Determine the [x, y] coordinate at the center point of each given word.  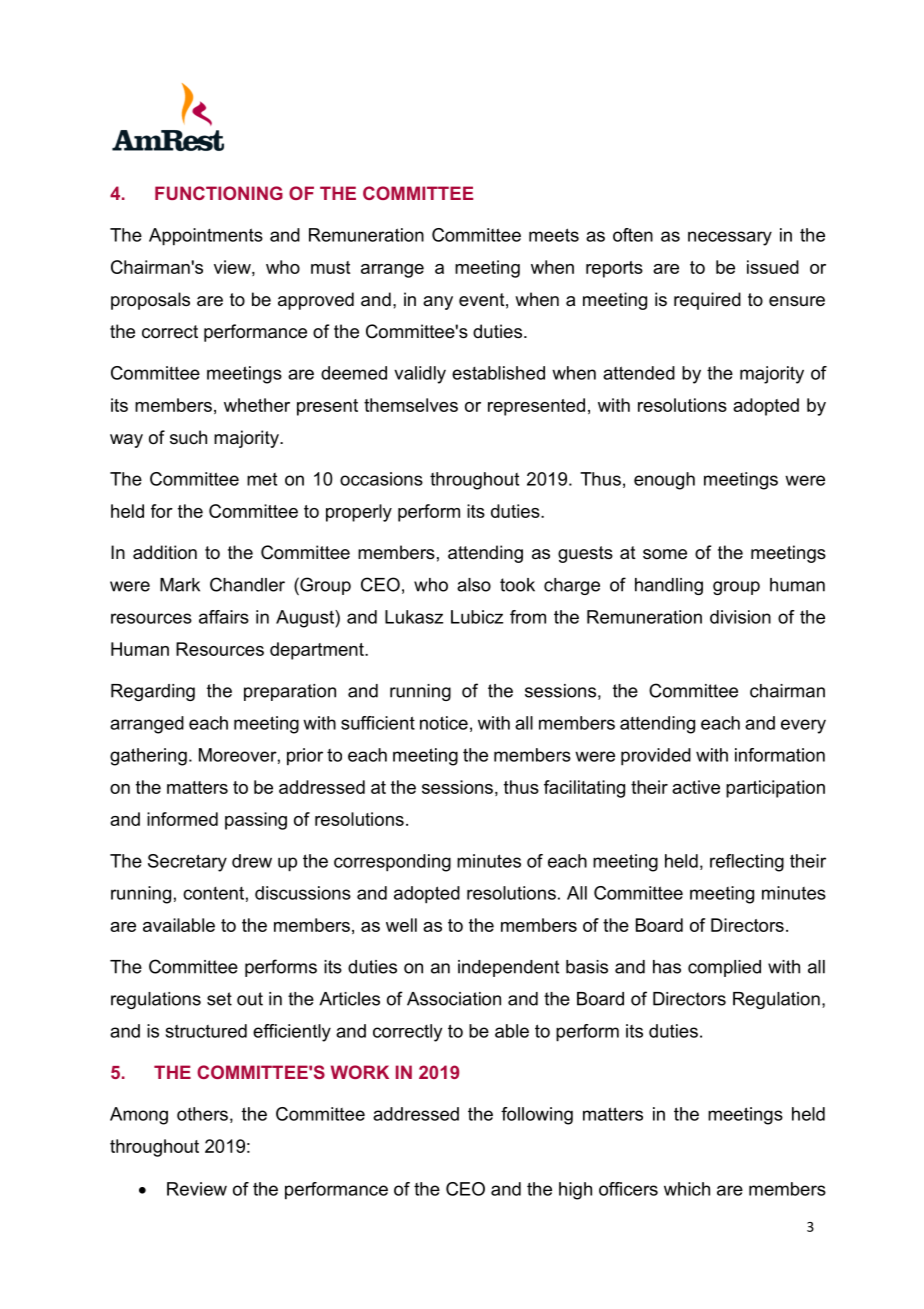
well [401, 925]
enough [664, 481]
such [188, 437]
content [213, 893]
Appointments [206, 237]
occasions [381, 479]
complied [724, 968]
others [202, 1114]
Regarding [153, 692]
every [803, 726]
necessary [730, 238]
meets [554, 235]
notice [444, 723]
